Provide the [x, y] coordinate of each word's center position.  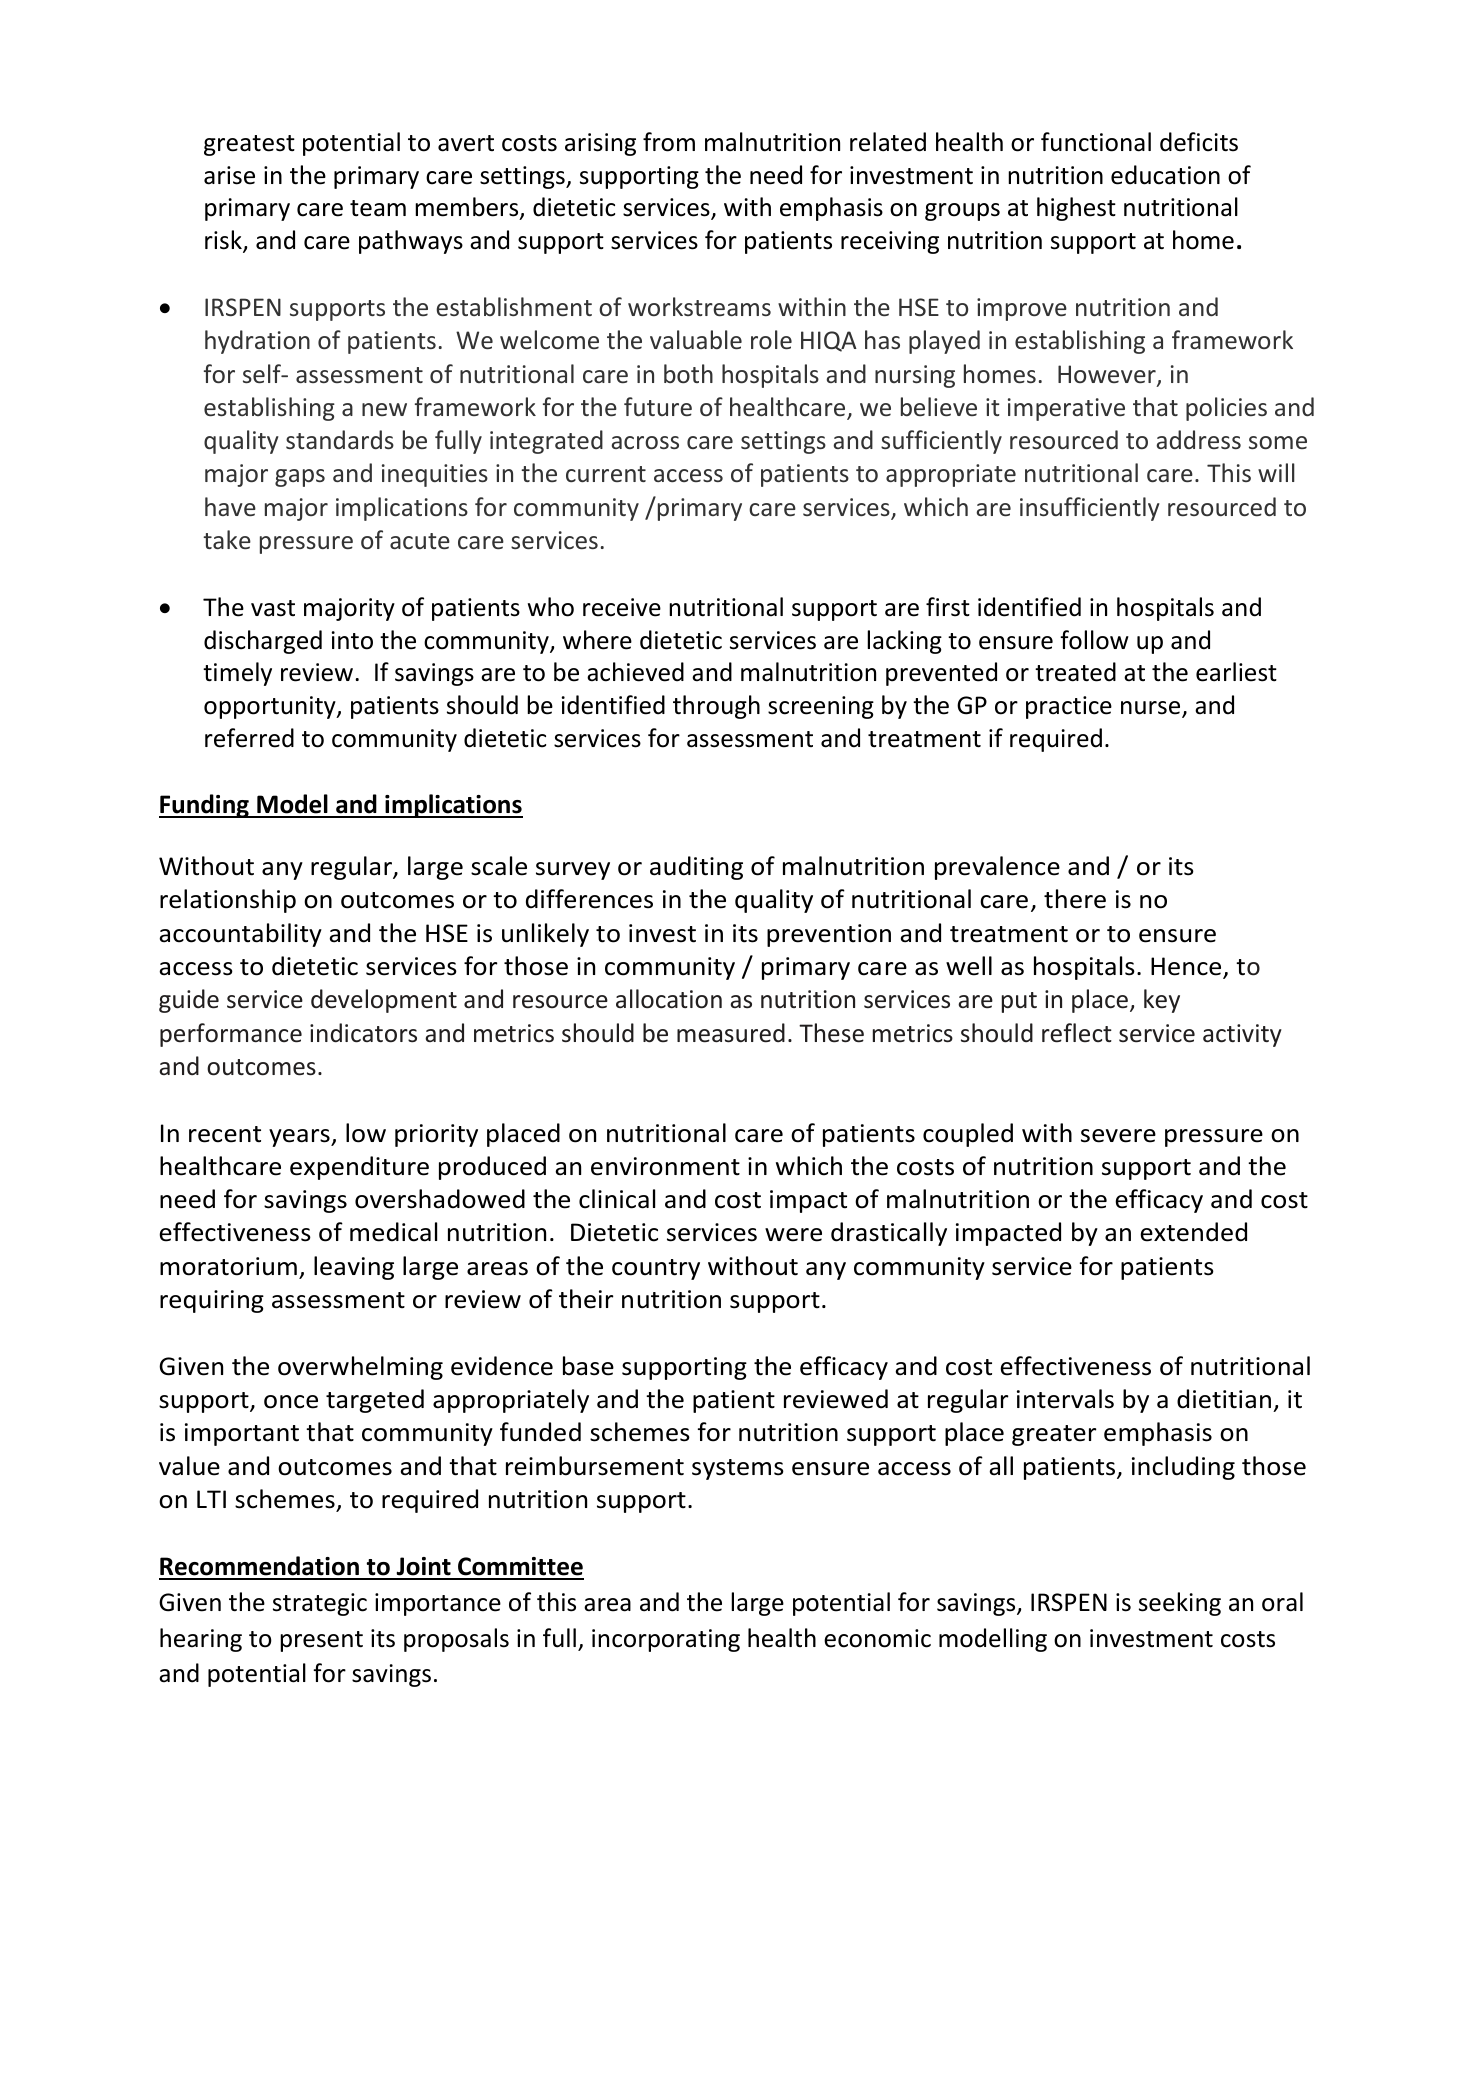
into [352, 640]
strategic [320, 1604]
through [716, 707]
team [378, 208]
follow [1094, 640]
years [300, 1138]
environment [665, 1166]
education [1165, 175]
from [669, 142]
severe [1118, 1136]
